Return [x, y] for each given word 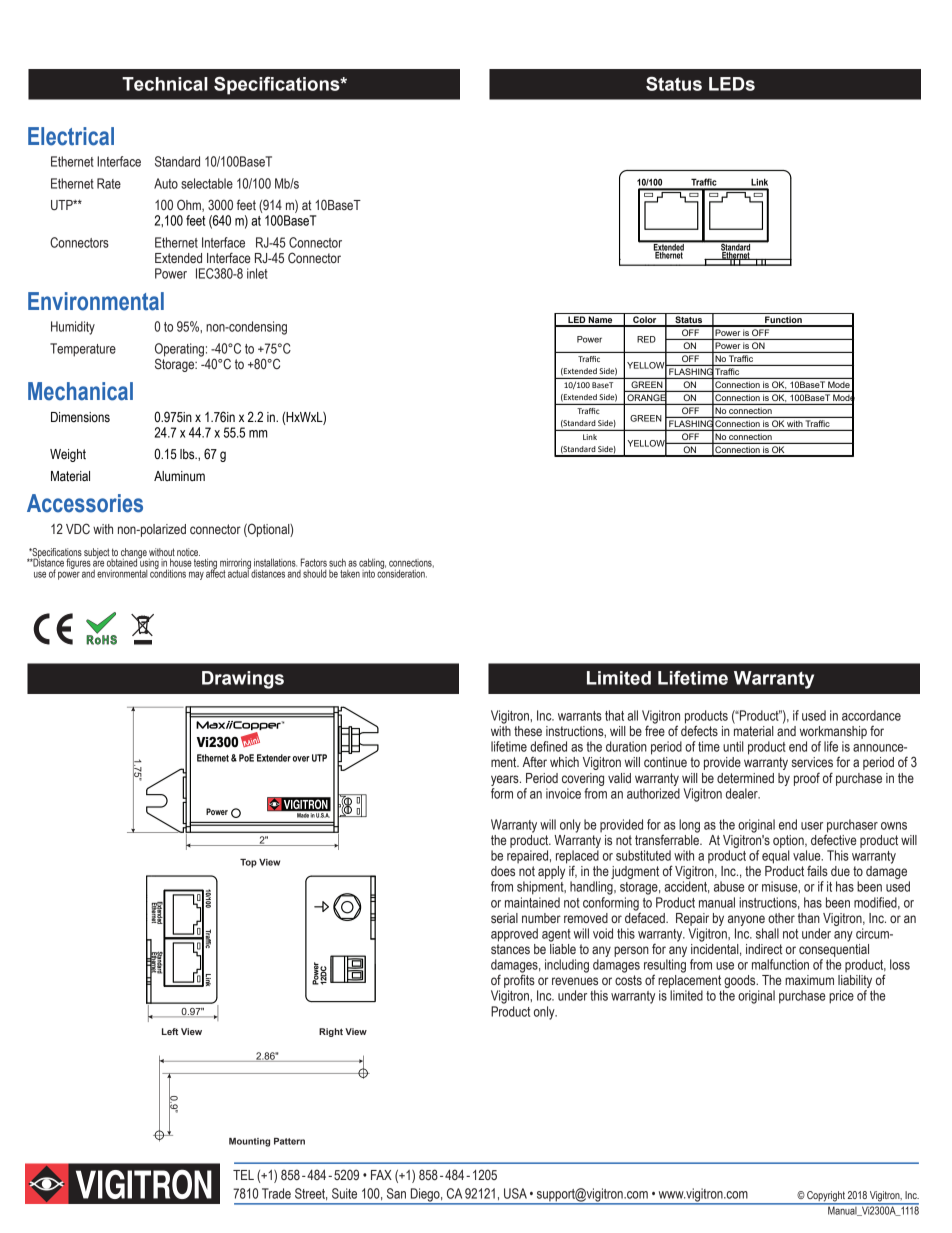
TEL [243, 1175]
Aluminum [179, 476]
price [841, 997]
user [812, 826]
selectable [207, 183]
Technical [165, 84]
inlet [257, 273]
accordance [871, 715]
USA [515, 1193]
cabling [372, 564]
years [506, 780]
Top [248, 863]
